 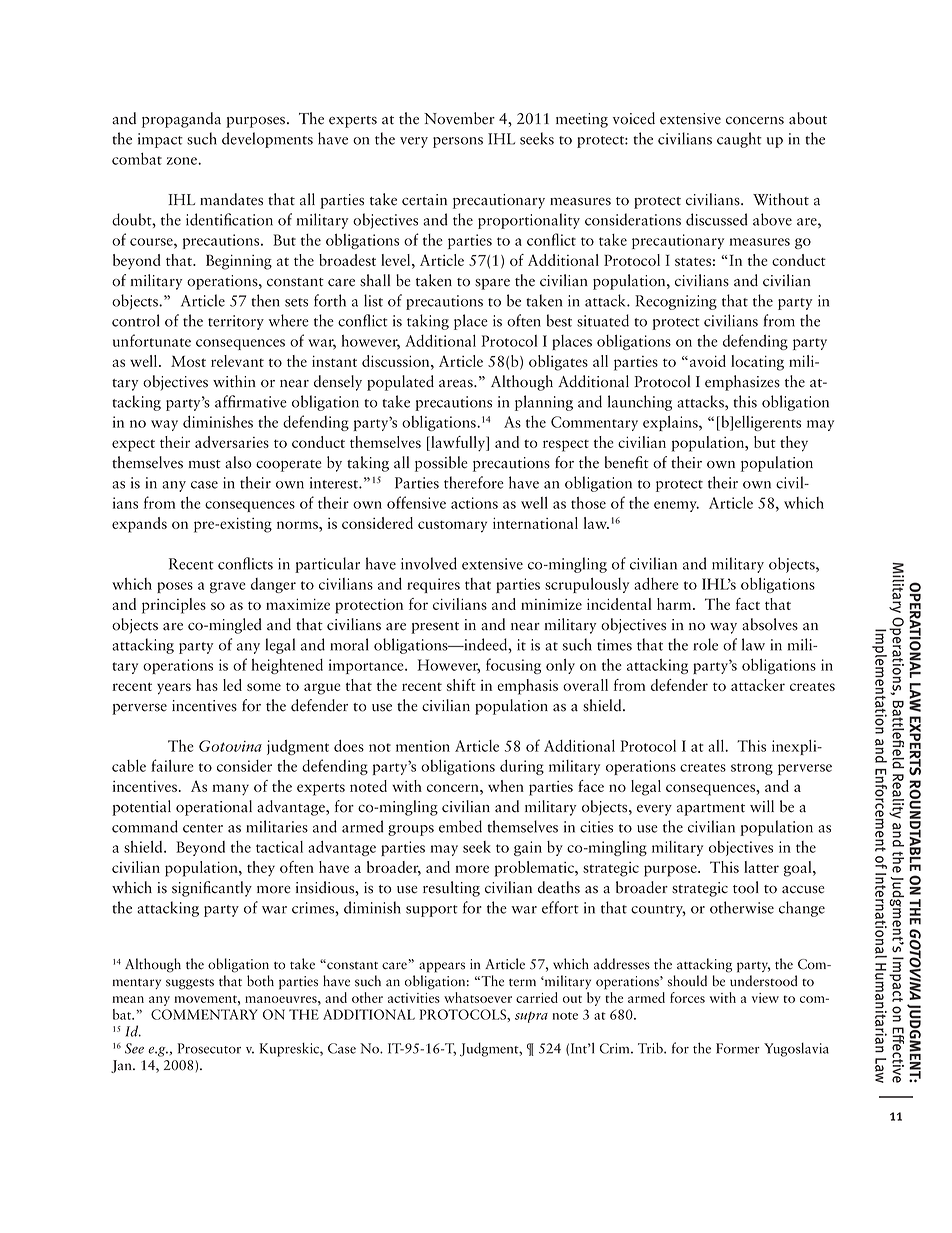 What do you see at coordinates (209, 1048) in the image?
I see `Prosecutor` at bounding box center [209, 1048].
